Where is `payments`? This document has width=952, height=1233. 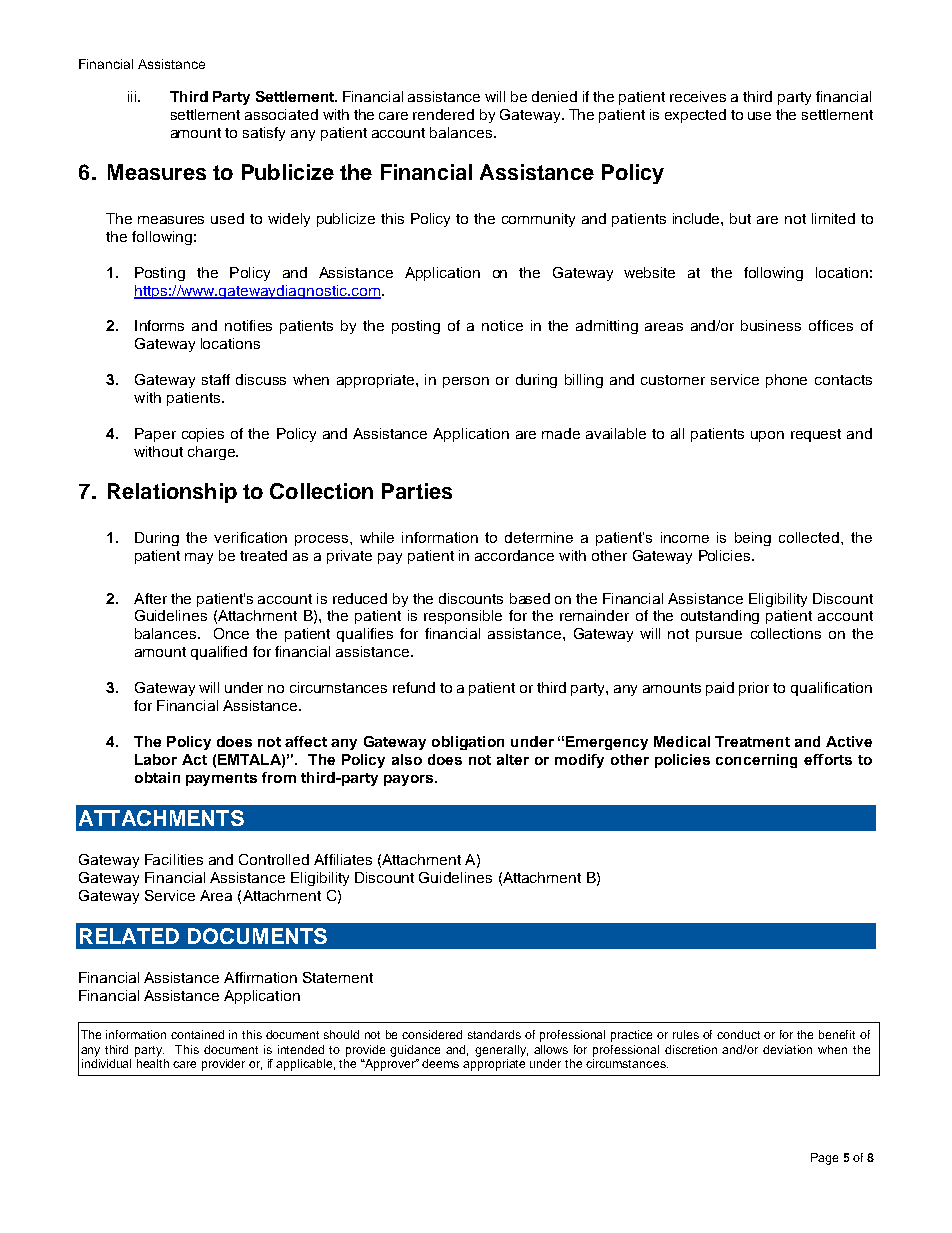 payments is located at coordinates (221, 779).
